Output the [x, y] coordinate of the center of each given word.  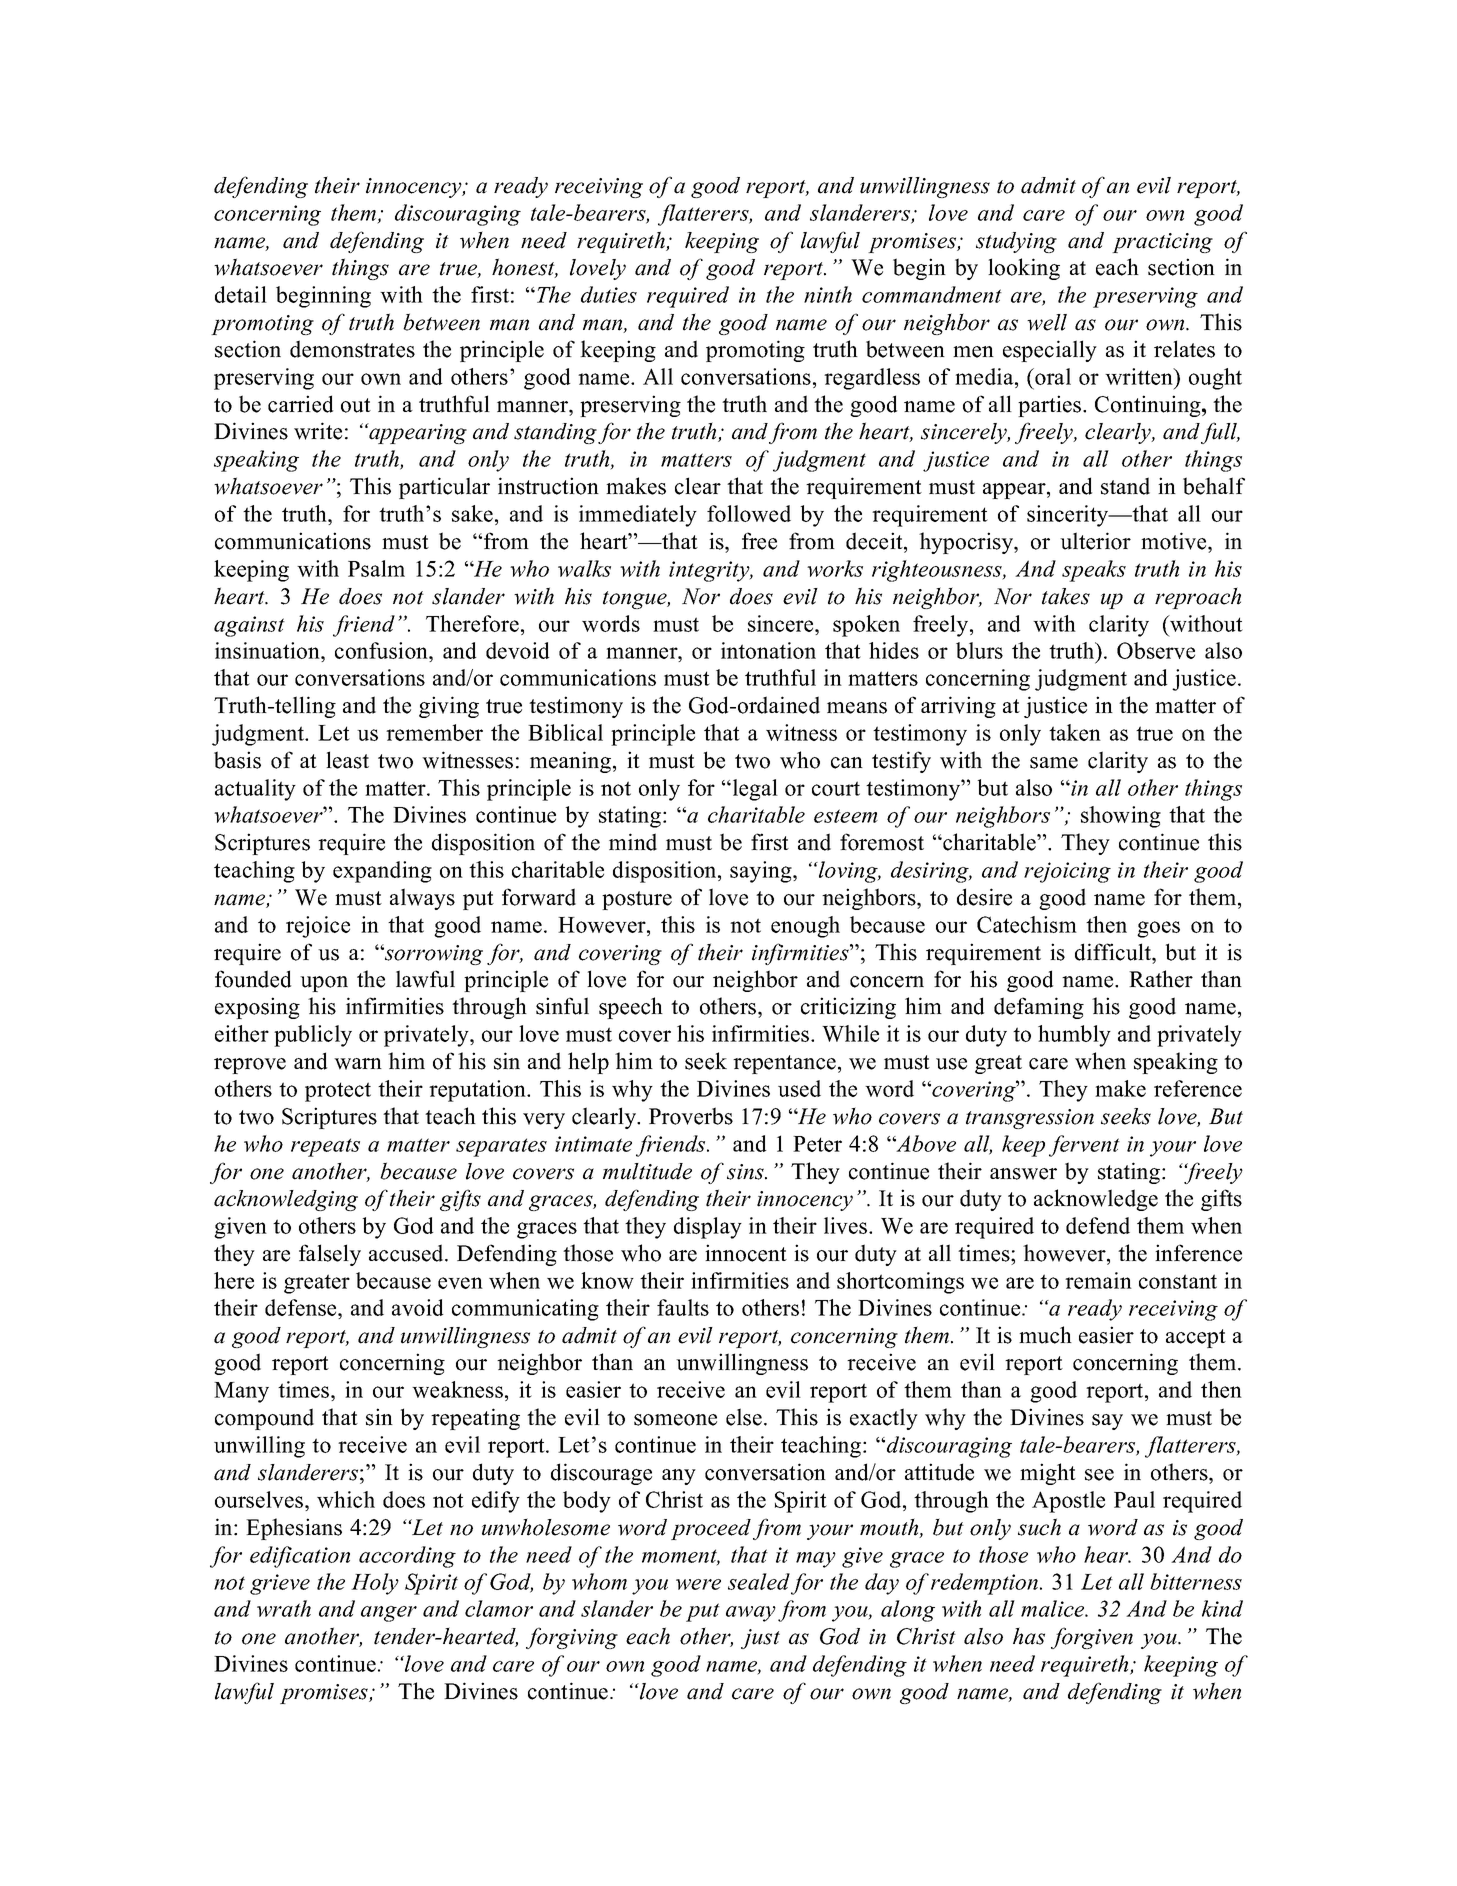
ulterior [1095, 541]
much [1045, 1335]
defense [302, 1307]
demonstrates [352, 349]
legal [754, 790]
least [347, 760]
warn [358, 1064]
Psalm [376, 568]
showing [1121, 817]
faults [683, 1307]
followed [749, 513]
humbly [1074, 1036]
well [1047, 322]
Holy [375, 1584]
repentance [784, 1064]
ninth [828, 294]
